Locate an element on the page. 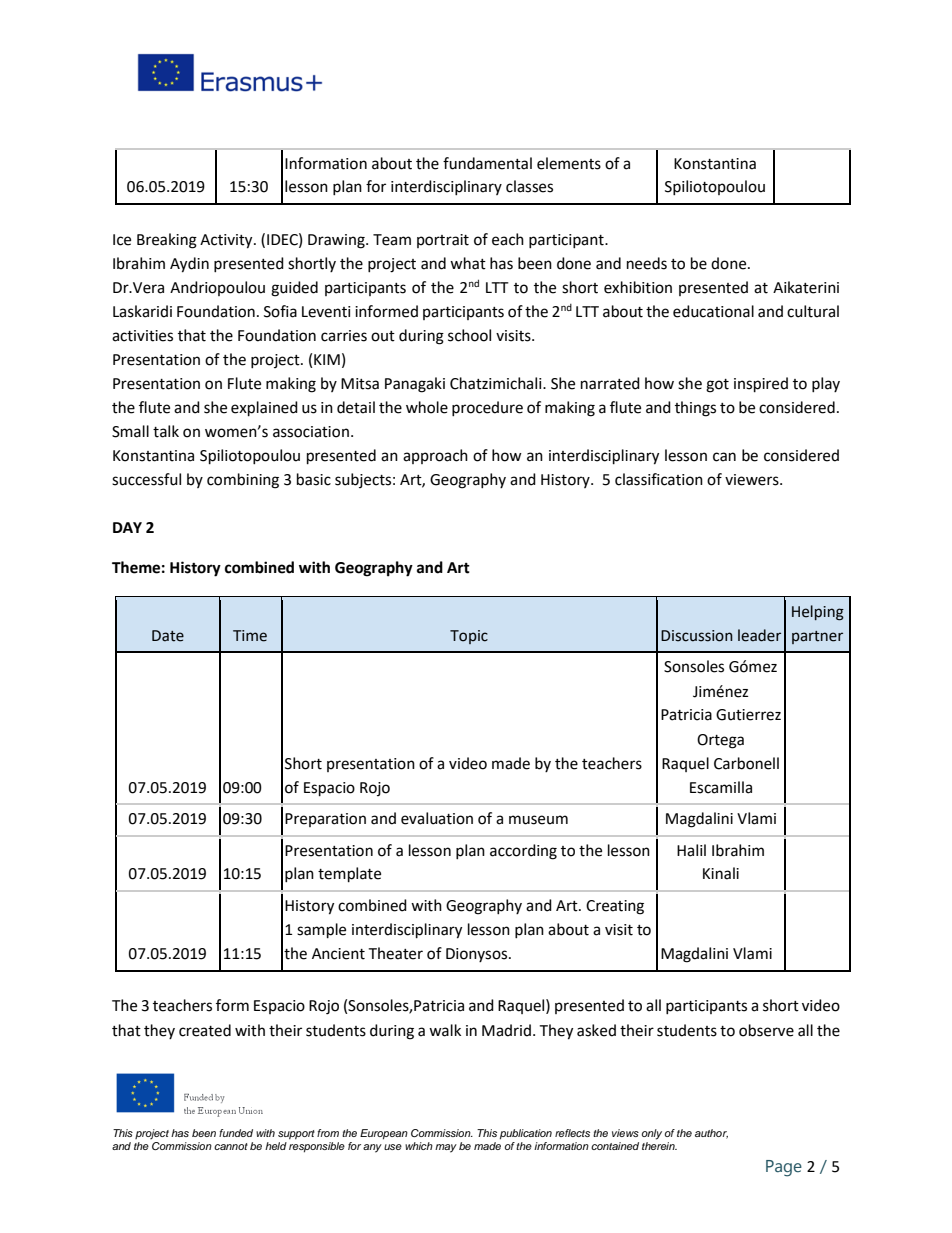 The height and width of the document is (1233, 952). fundamental is located at coordinates (487, 163).
